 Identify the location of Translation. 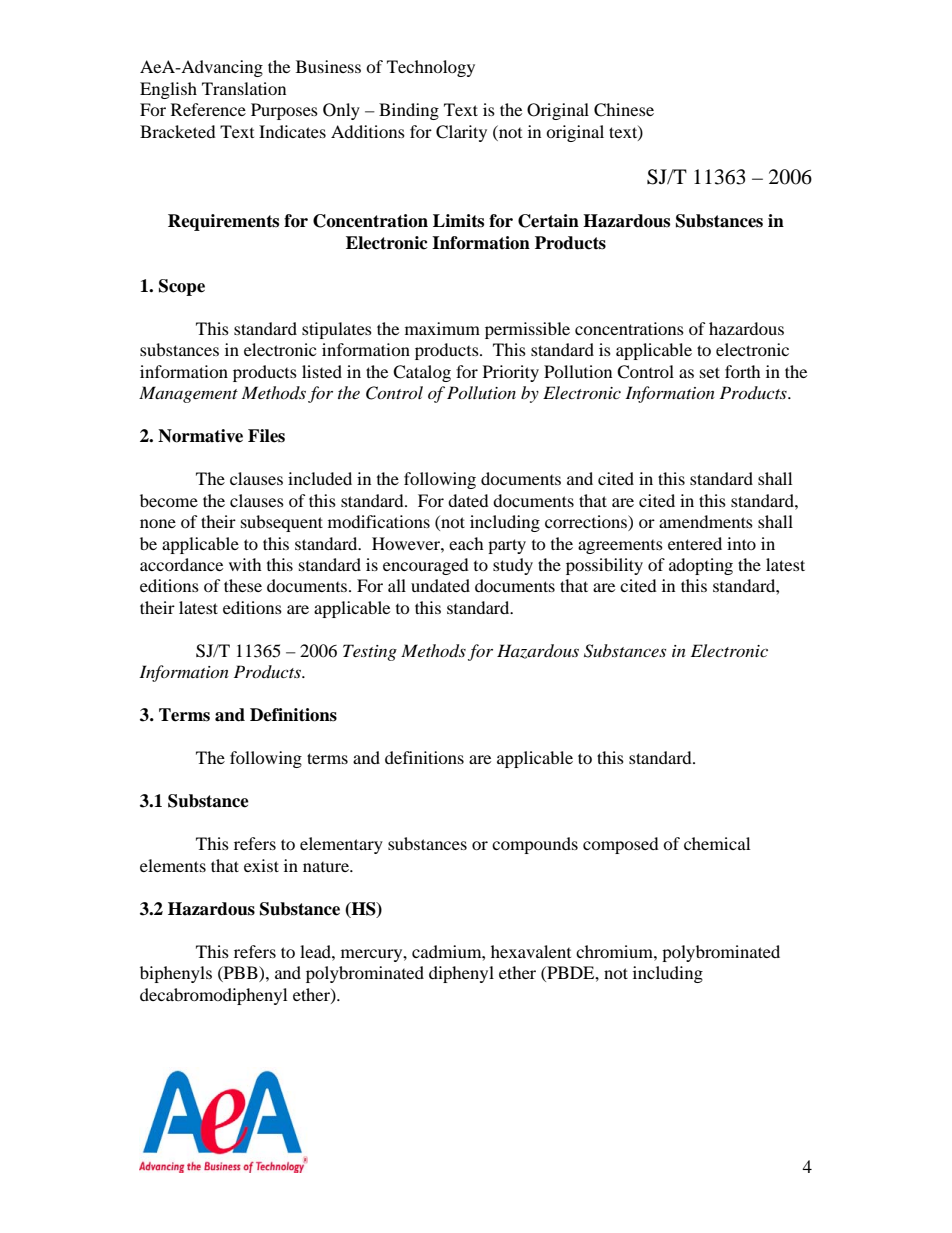
(244, 88).
